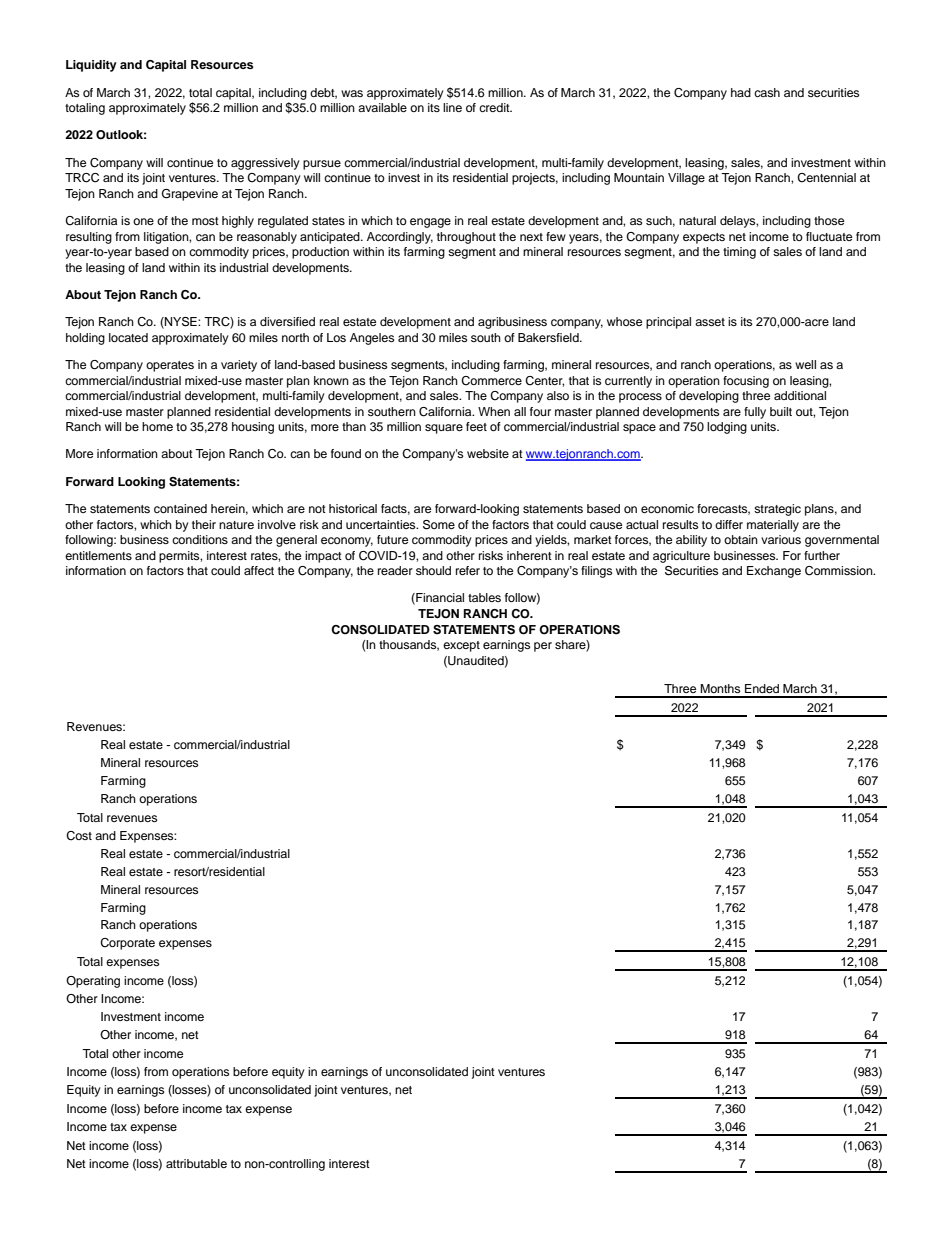 Image resolution: width=952 pixels, height=1233 pixels. Describe the element at coordinates (196, 1163) in the screenshot. I see `attributable` at that location.
